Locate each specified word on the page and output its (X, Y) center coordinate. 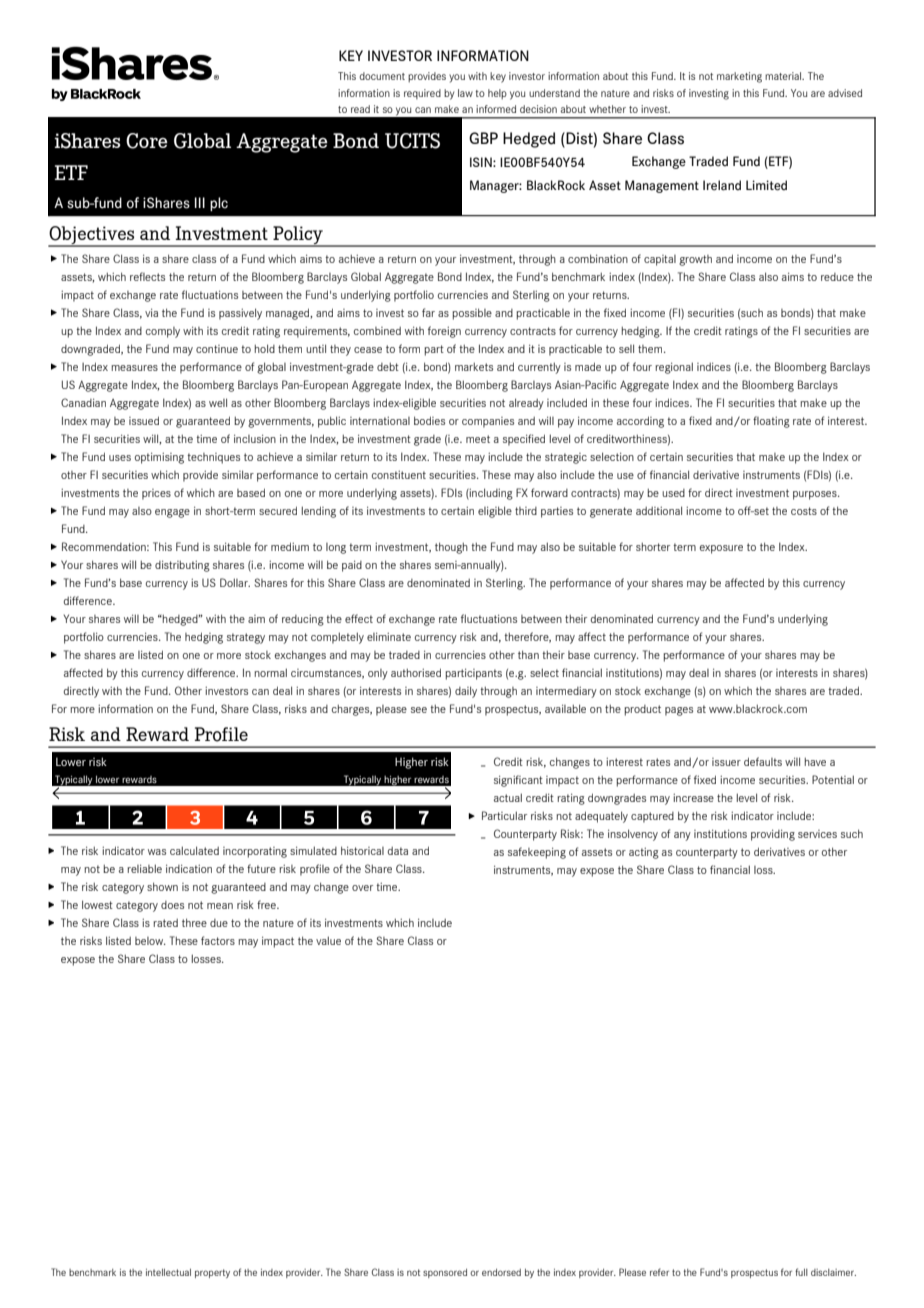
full (801, 1272)
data (398, 851)
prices (156, 494)
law (465, 93)
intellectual (168, 1272)
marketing (739, 77)
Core (147, 141)
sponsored (445, 1273)
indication (189, 868)
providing (773, 835)
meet (478, 439)
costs (804, 511)
